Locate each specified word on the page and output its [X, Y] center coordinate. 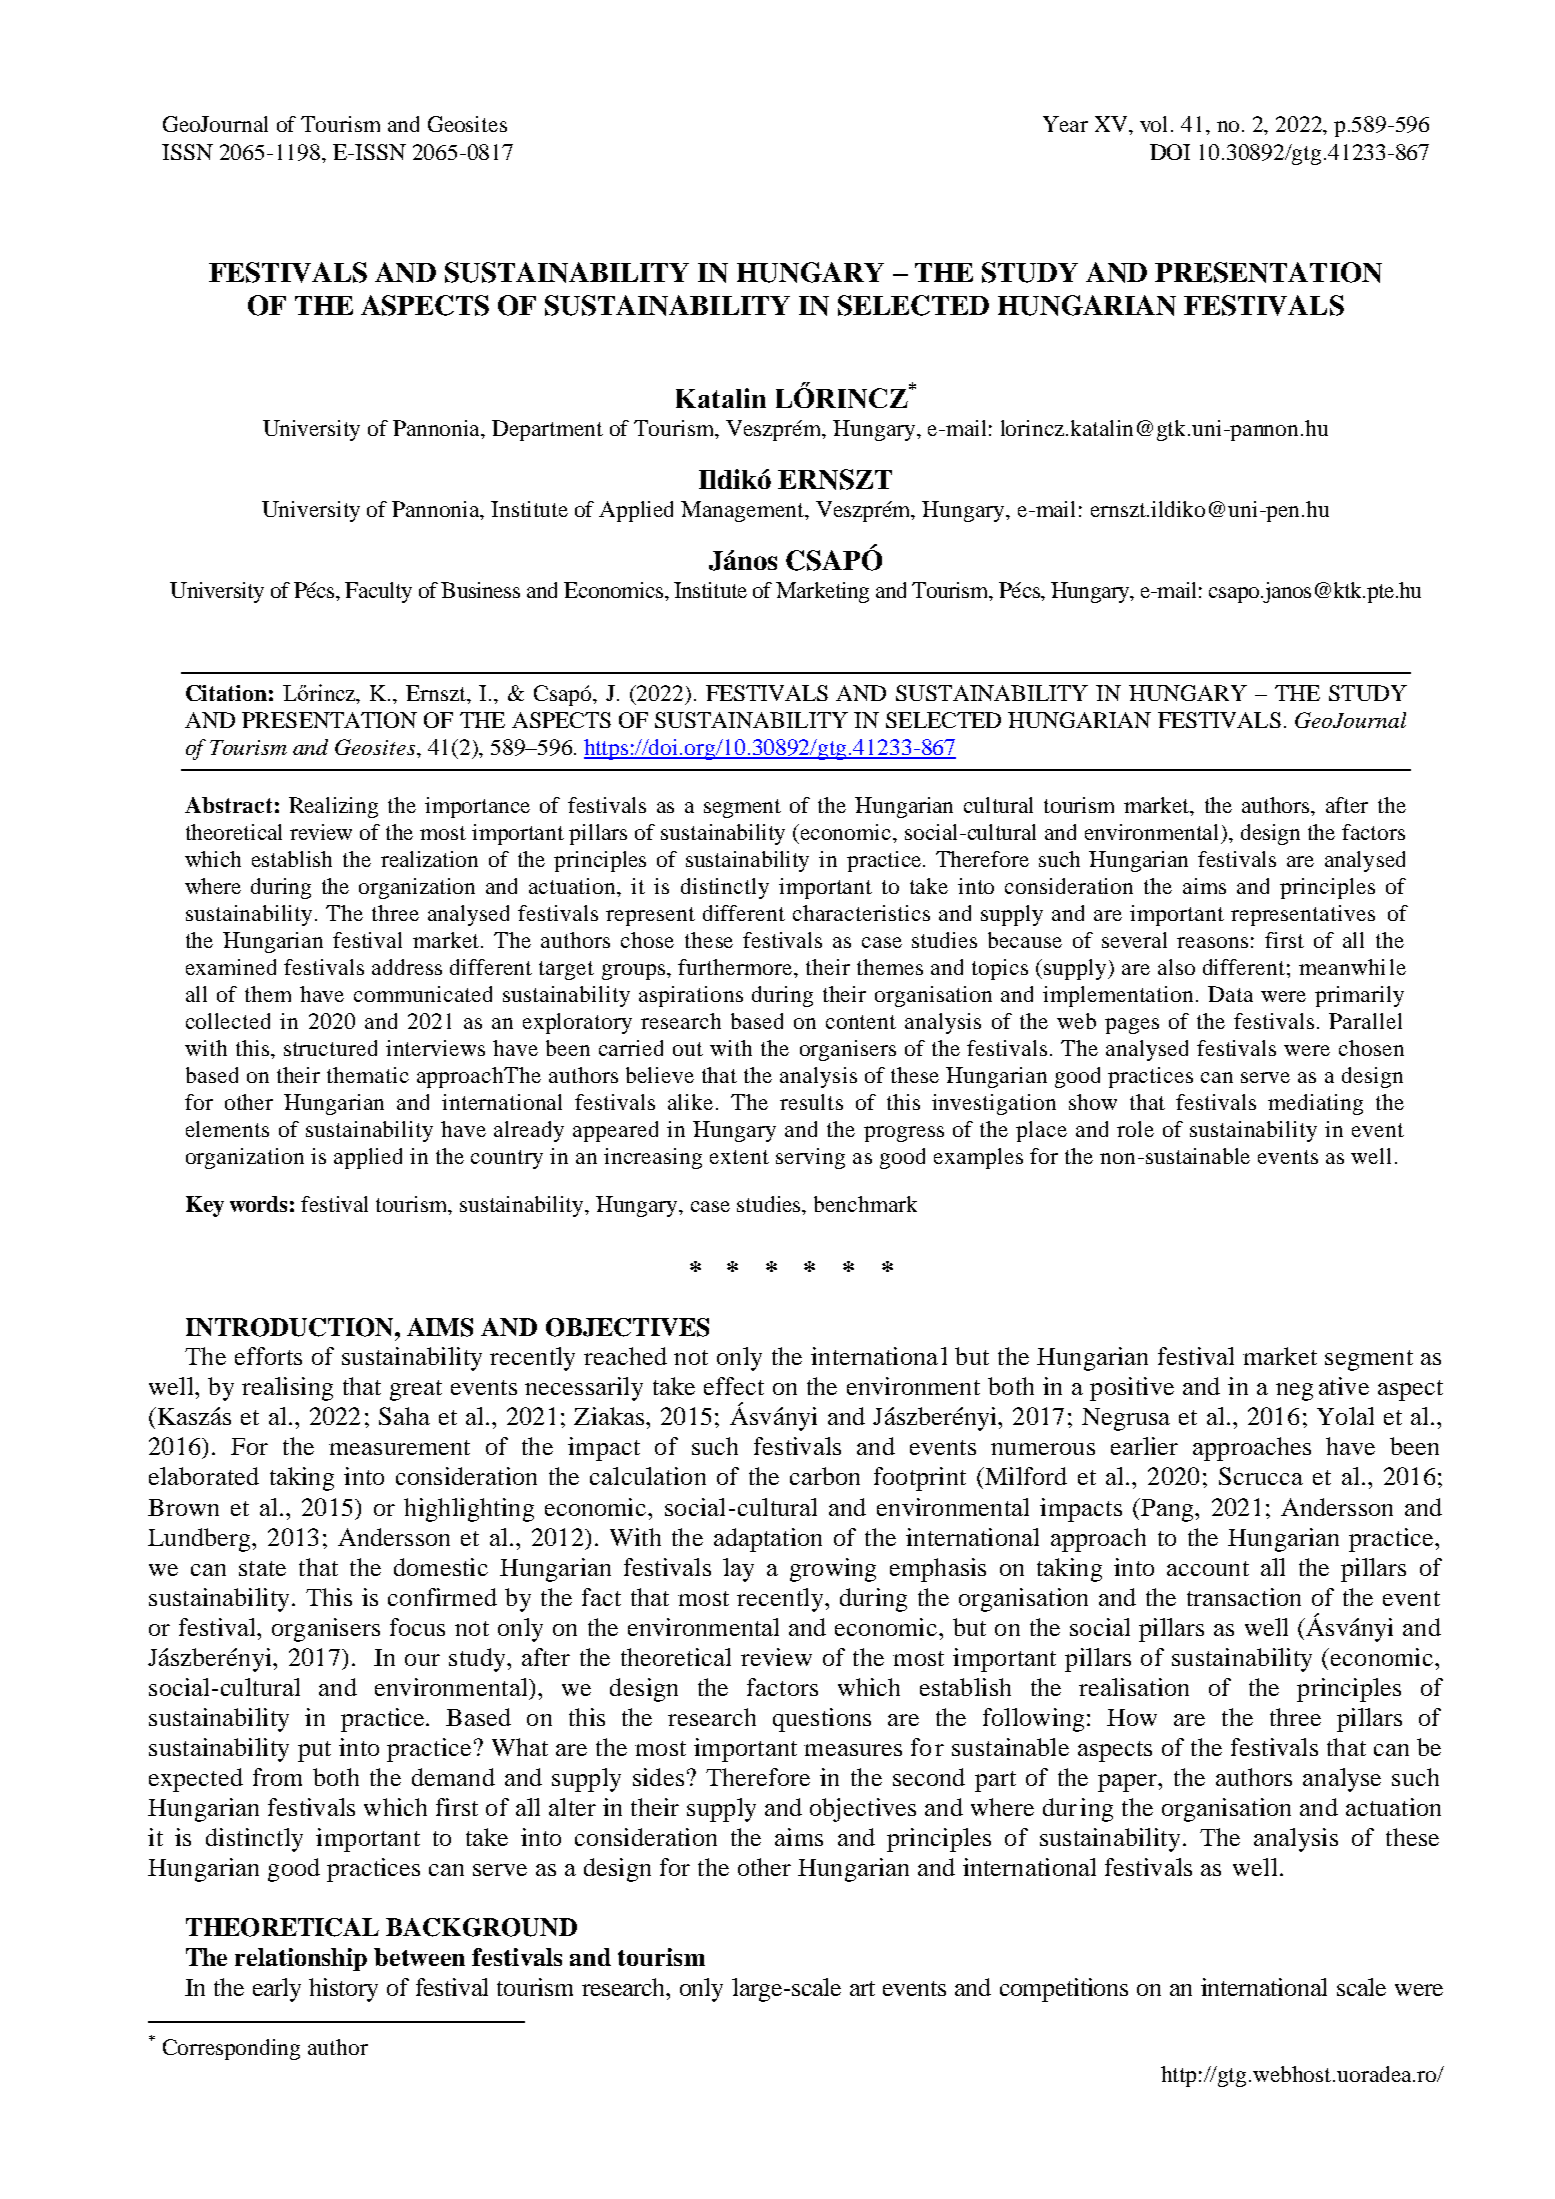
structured [330, 1048]
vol [1153, 124]
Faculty [378, 592]
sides [658, 1777]
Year [1065, 124]
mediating [1315, 1104]
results [811, 1102]
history [343, 1990]
